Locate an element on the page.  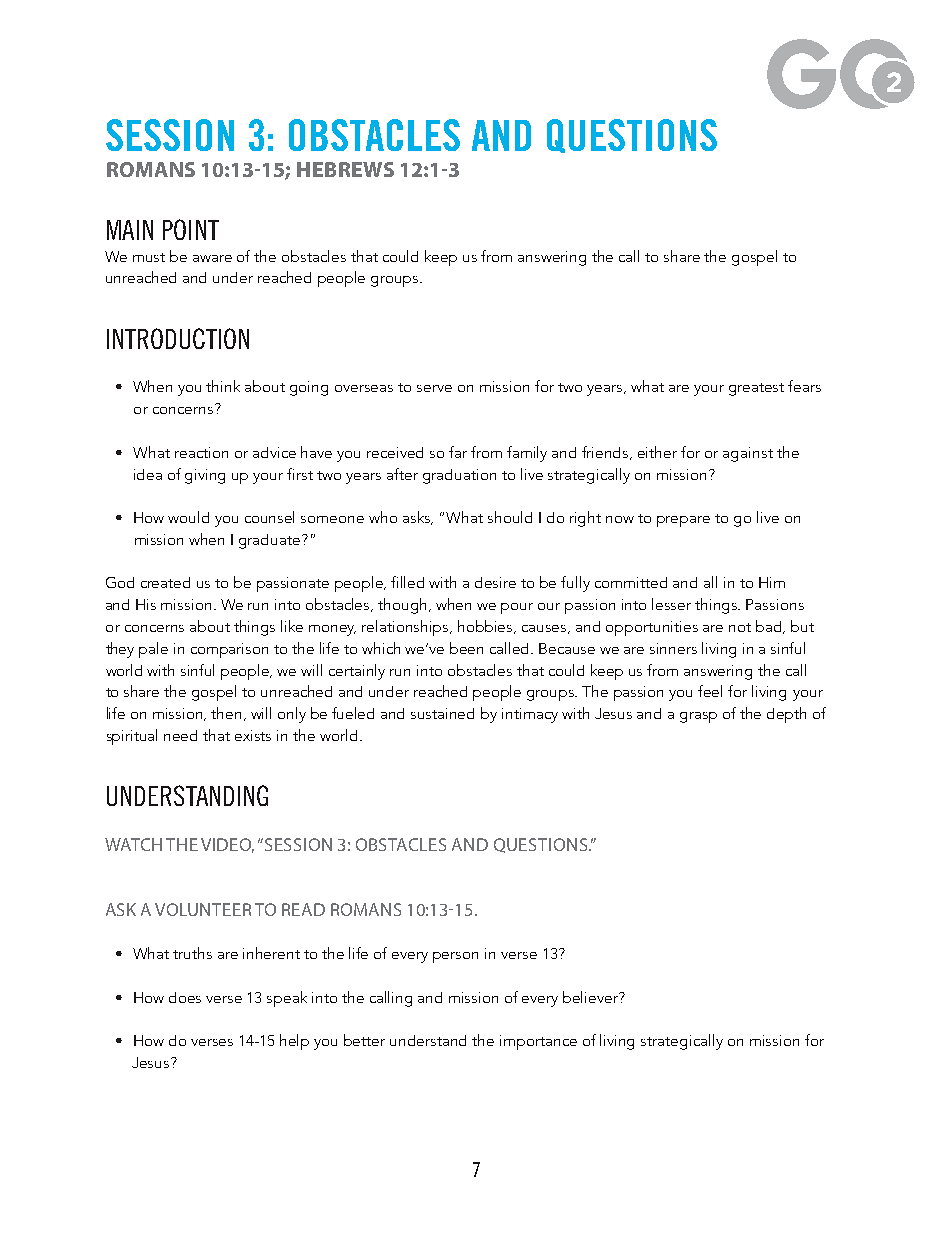
hobbies is located at coordinates (486, 627).
